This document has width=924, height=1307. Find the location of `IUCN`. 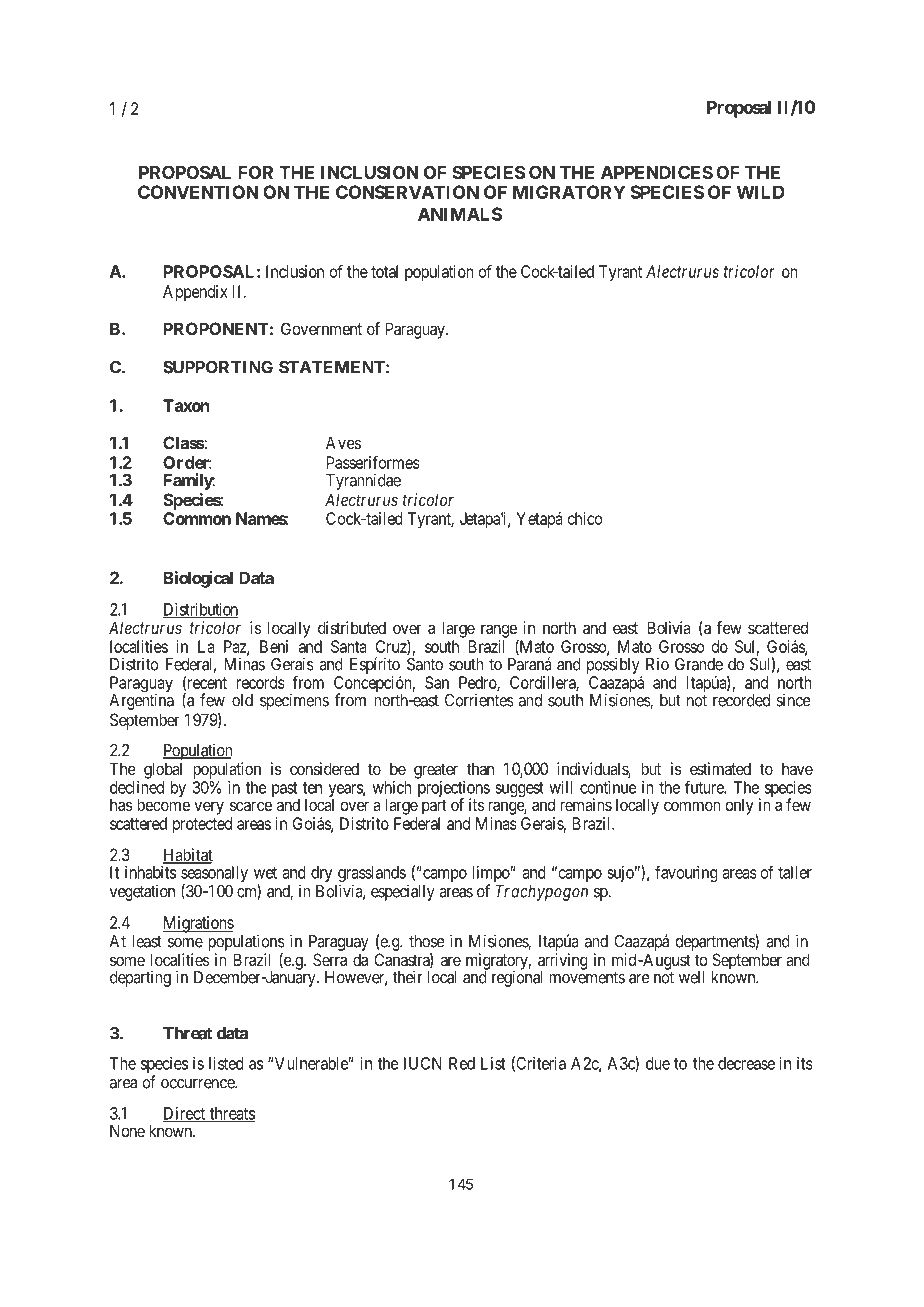

IUCN is located at coordinates (423, 1063).
